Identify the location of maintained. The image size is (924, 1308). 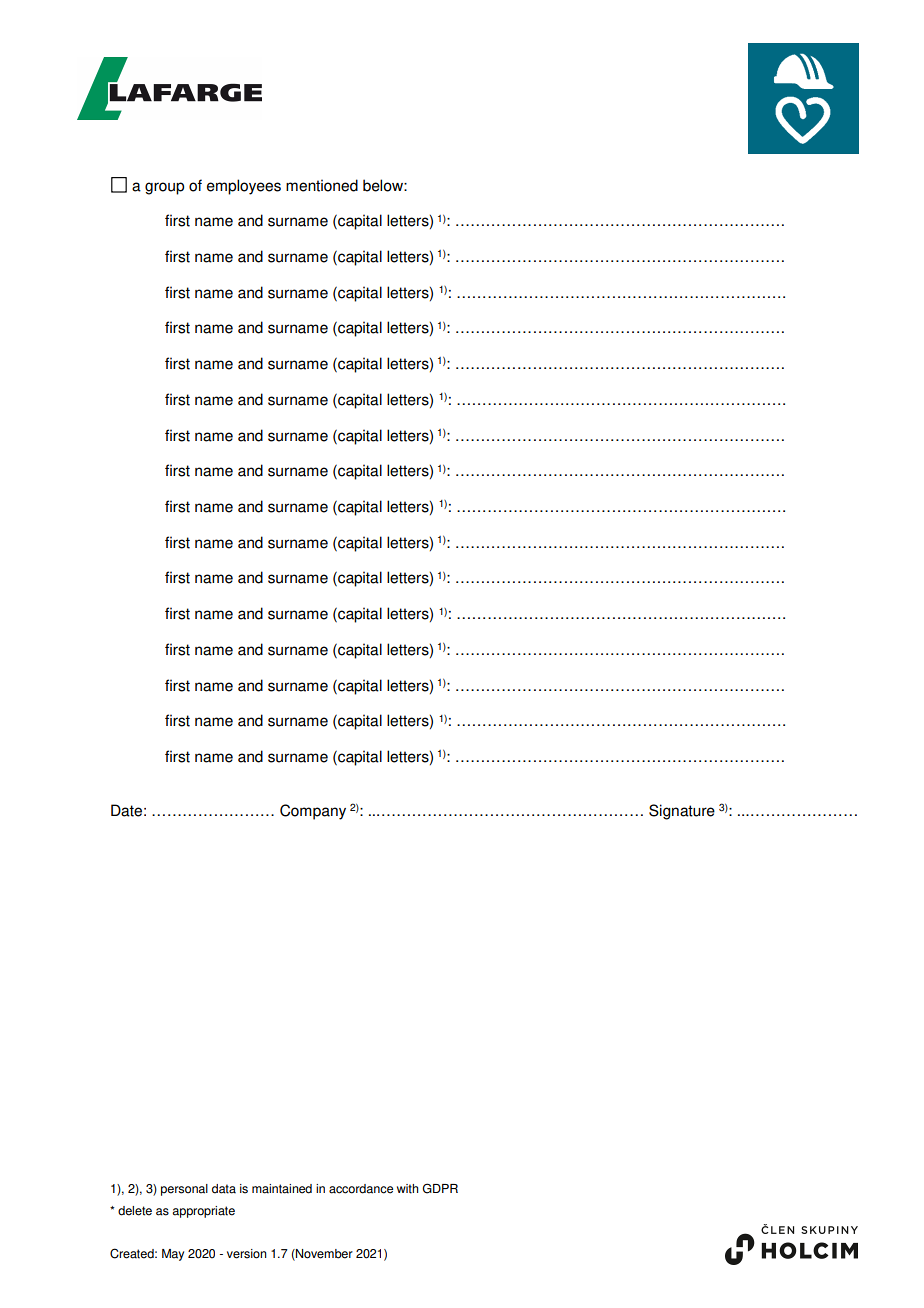
(282, 1189).
